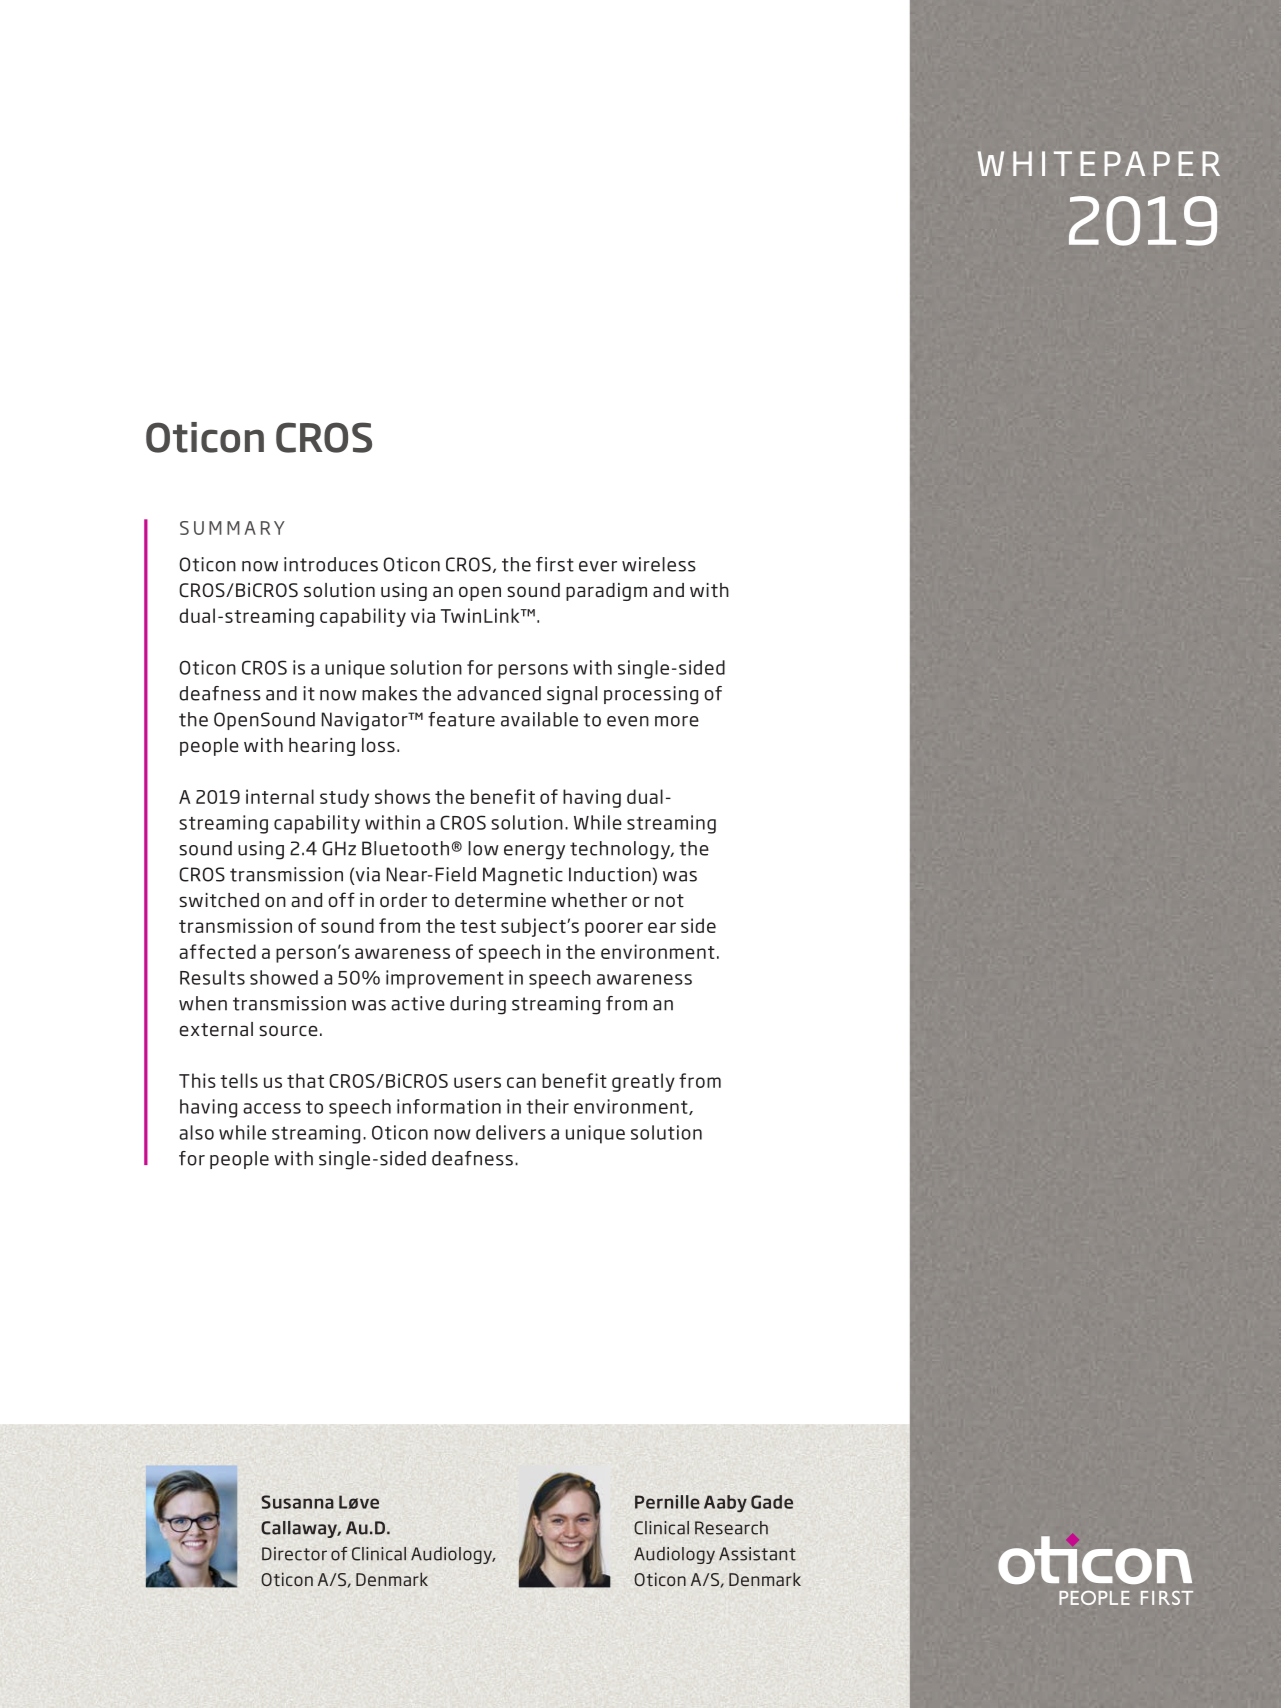 The image size is (1281, 1708). What do you see at coordinates (659, 564) in the screenshot?
I see `wireless` at bounding box center [659, 564].
